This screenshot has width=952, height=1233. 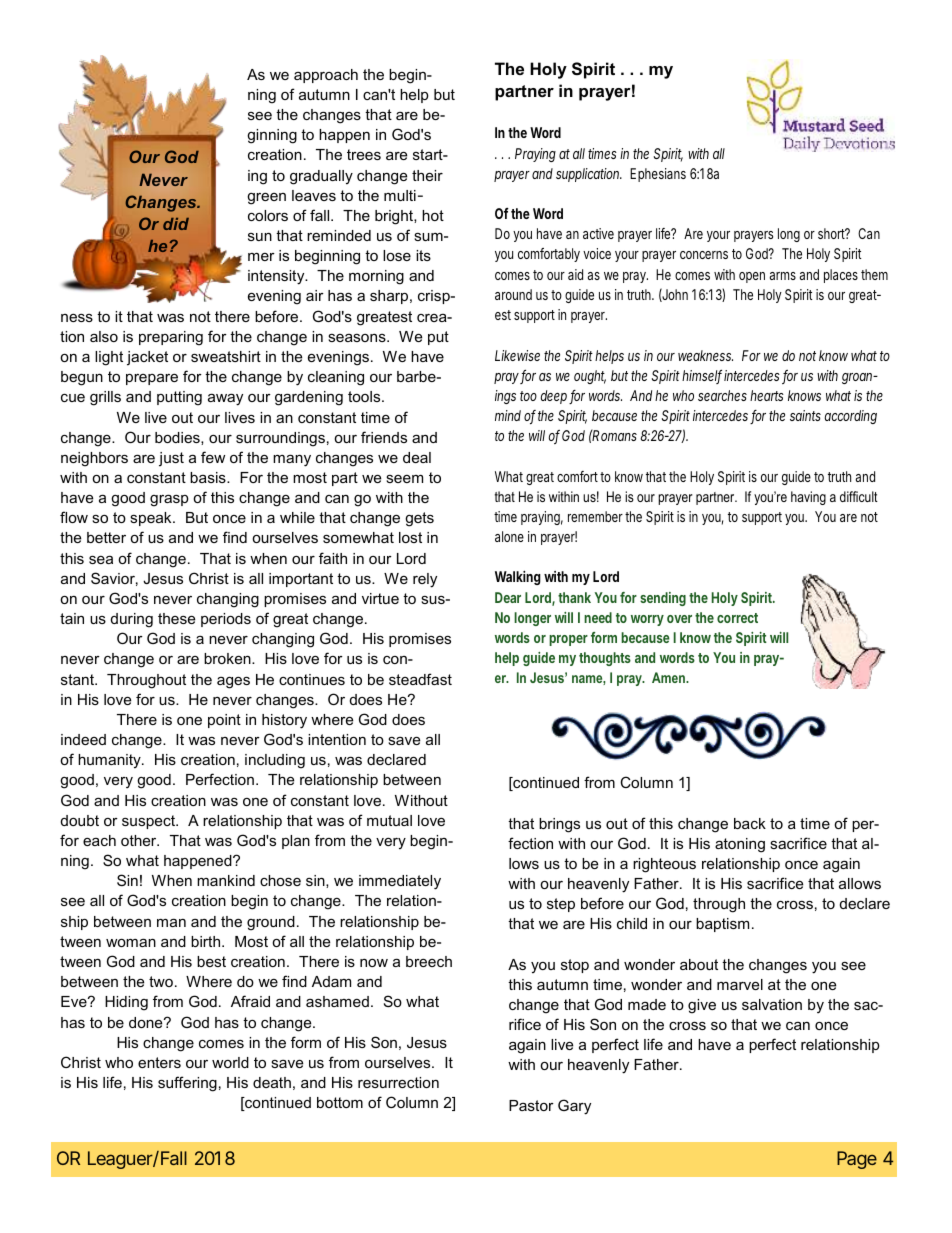 I want to click on Pastor, so click(x=531, y=1105).
